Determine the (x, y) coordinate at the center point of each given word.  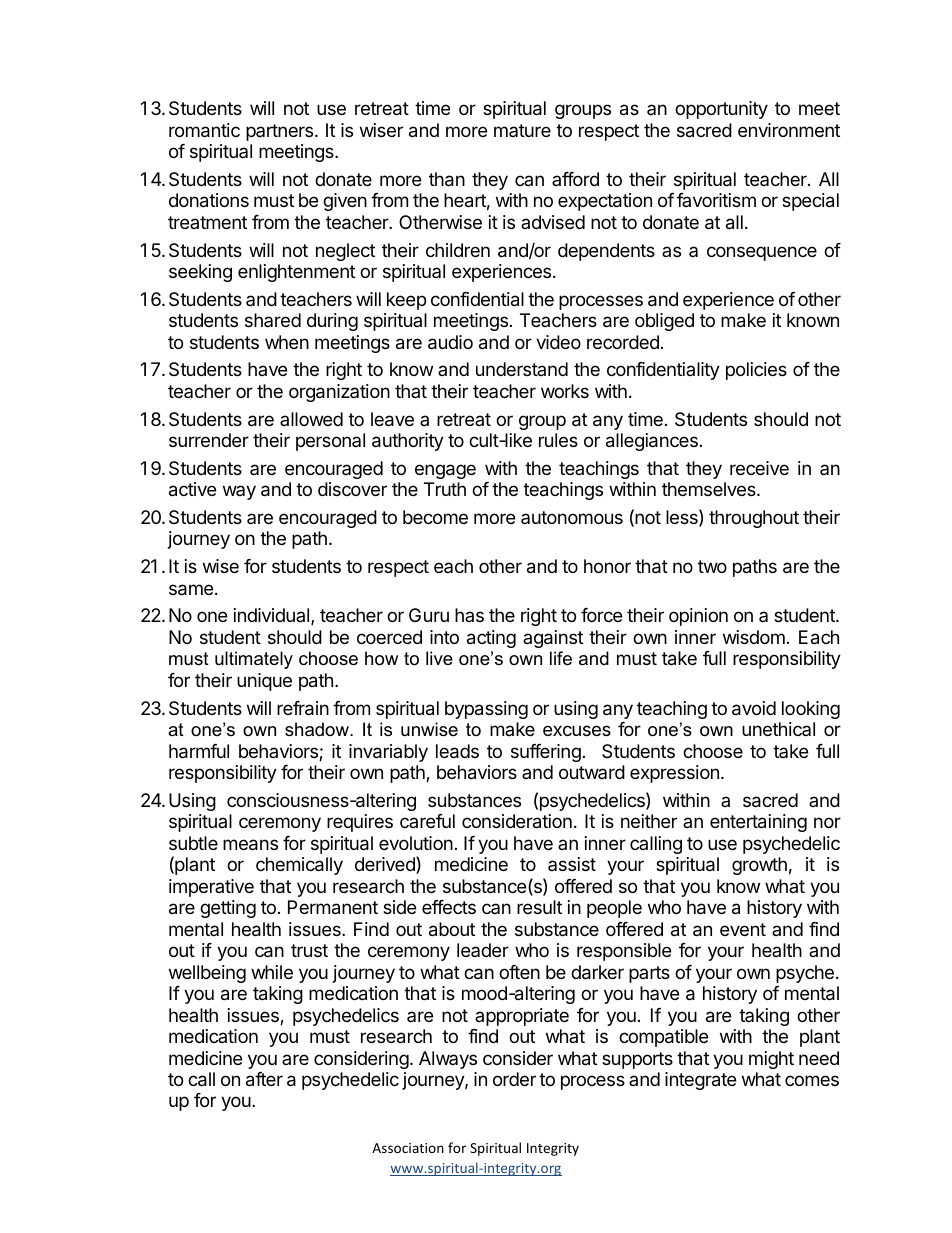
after (264, 1079)
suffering (546, 753)
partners (281, 132)
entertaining (758, 823)
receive (759, 468)
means (250, 845)
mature (522, 130)
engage (445, 471)
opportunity (721, 110)
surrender (209, 440)
